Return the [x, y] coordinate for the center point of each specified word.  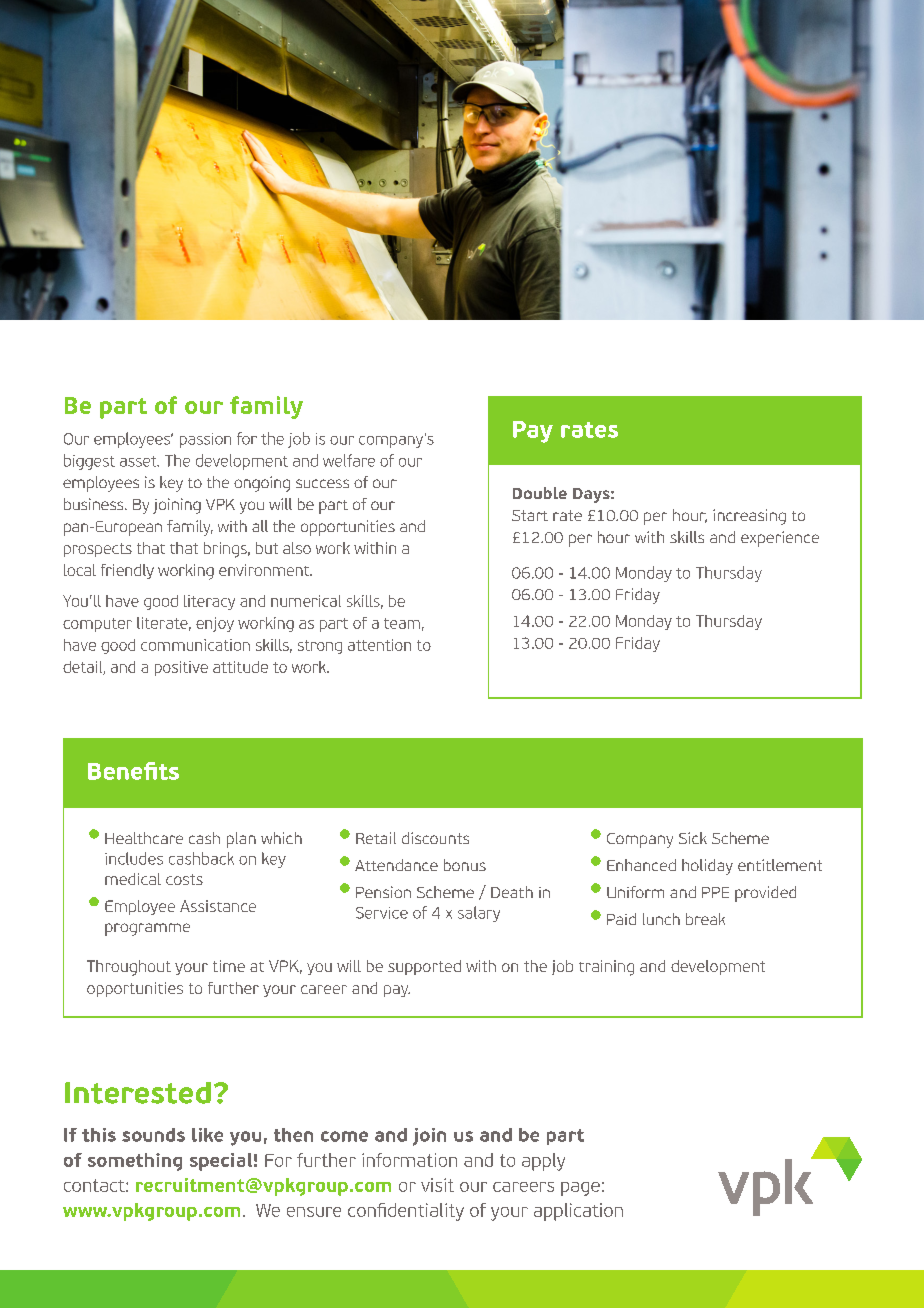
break [705, 919]
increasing [749, 517]
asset [139, 461]
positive [181, 668]
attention [379, 645]
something [135, 1162]
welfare [349, 460]
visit [437, 1185]
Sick [693, 838]
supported [424, 967]
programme [147, 929]
